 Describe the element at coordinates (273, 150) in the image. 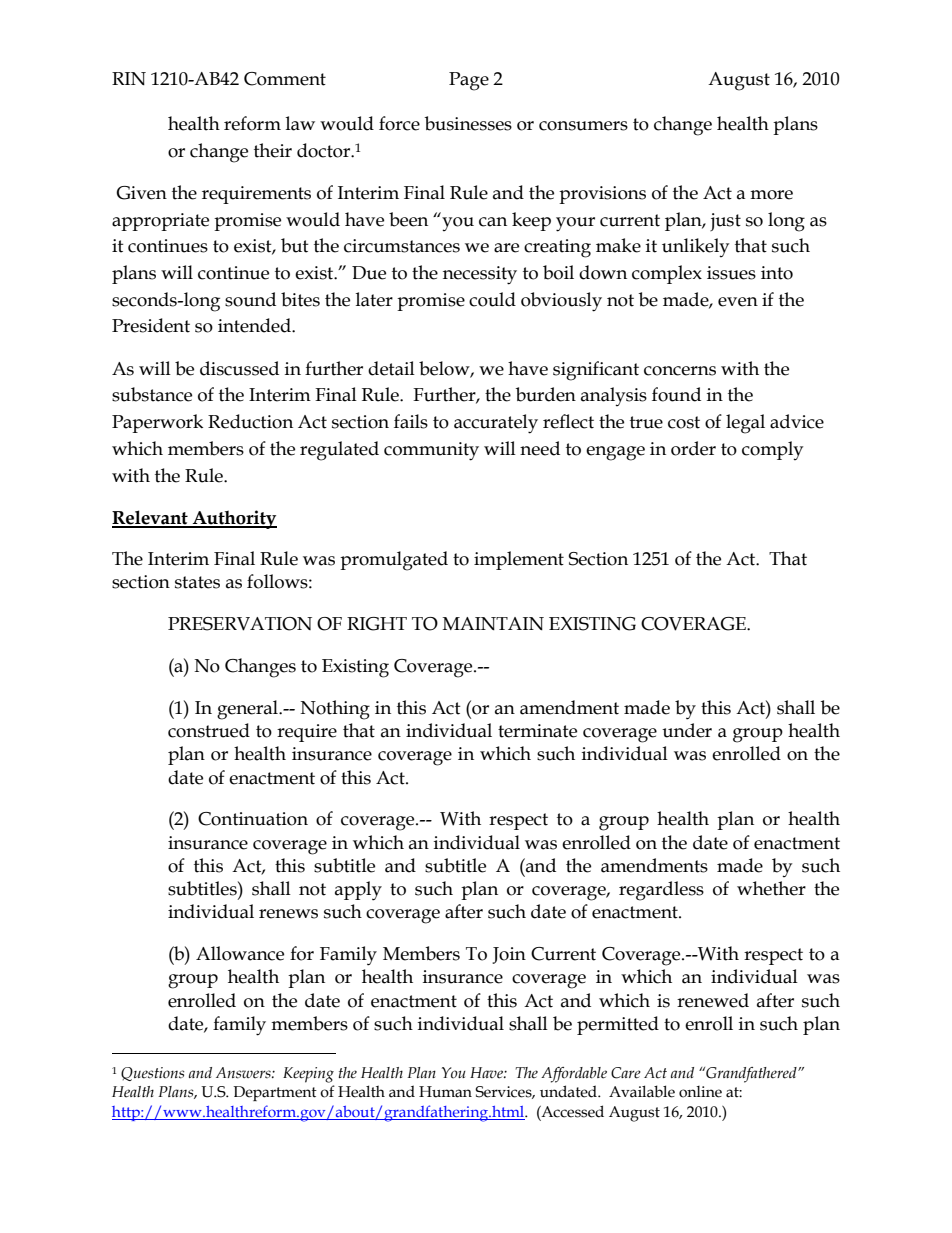

I see `their` at that location.
